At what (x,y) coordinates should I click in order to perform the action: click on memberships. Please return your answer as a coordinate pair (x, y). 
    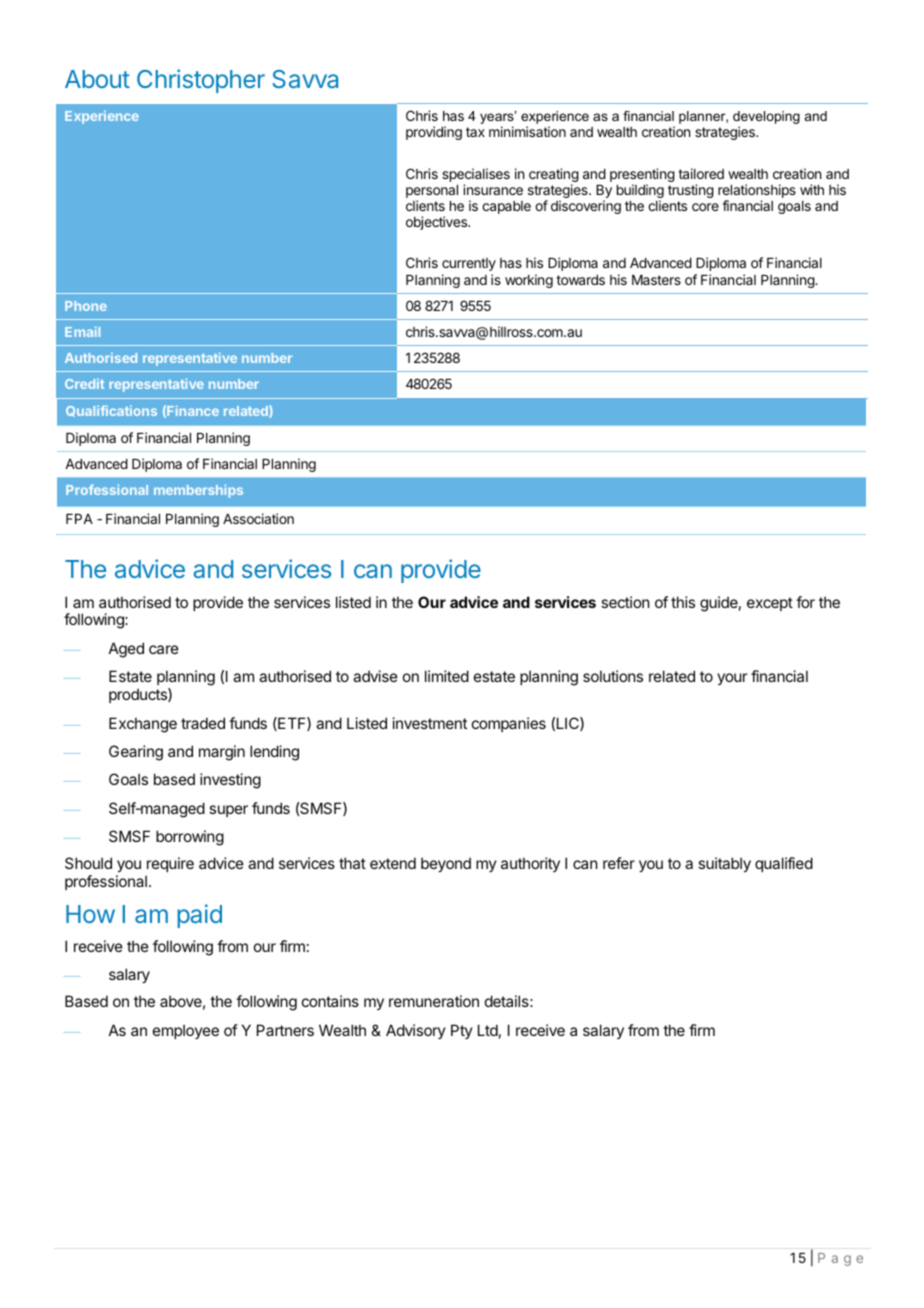
    Looking at the image, I should click on (198, 491).
